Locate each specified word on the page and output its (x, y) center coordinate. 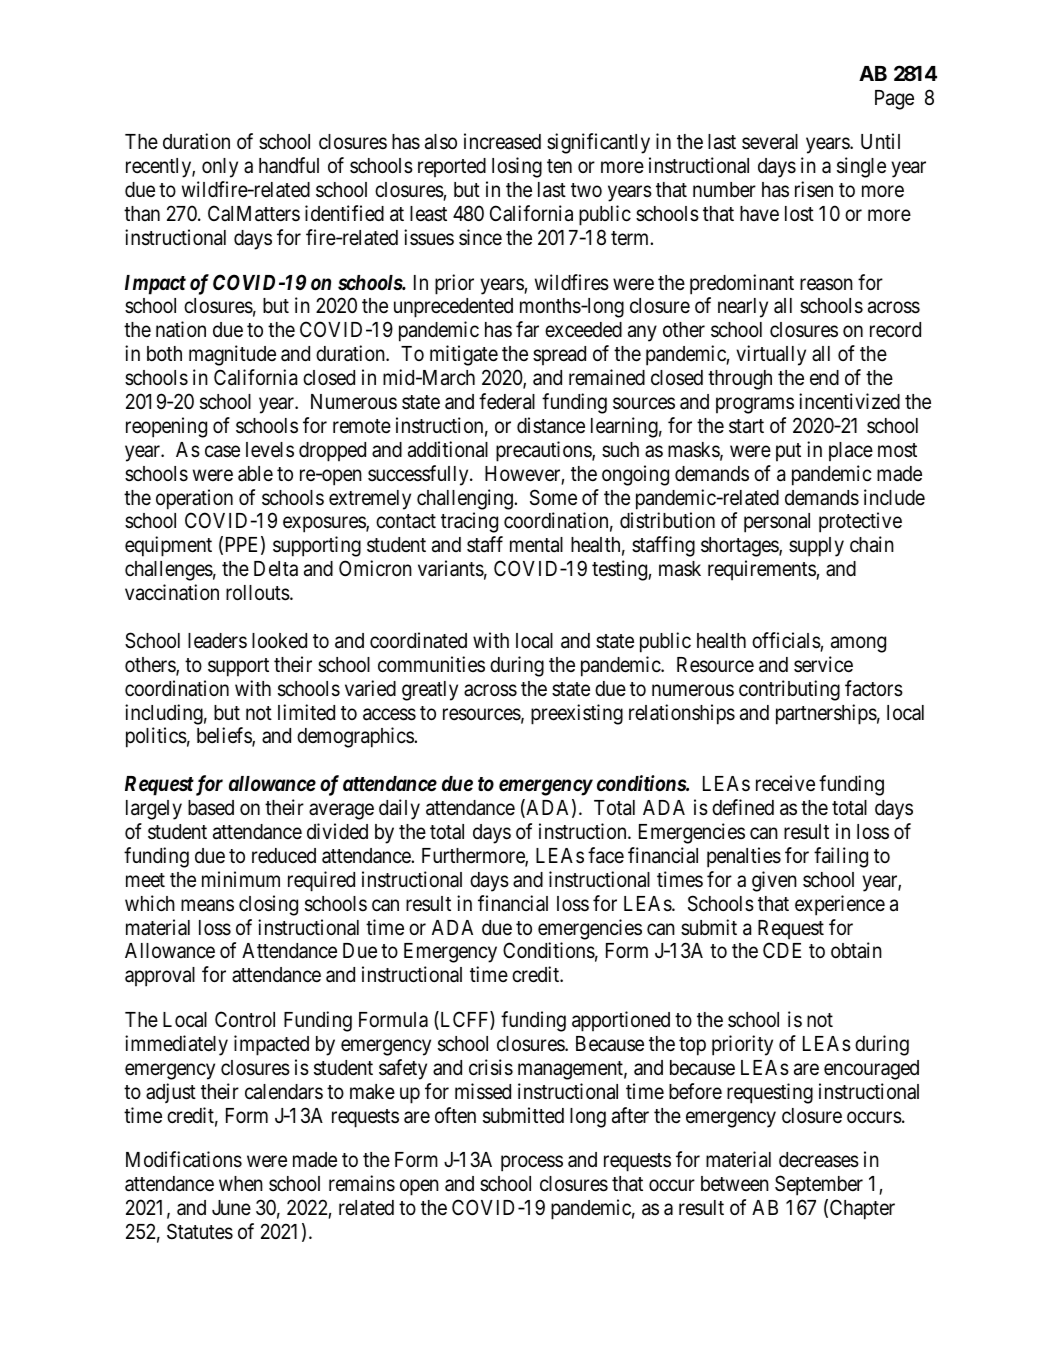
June (231, 1208)
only (220, 168)
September (819, 1185)
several (770, 142)
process (532, 1164)
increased (502, 141)
